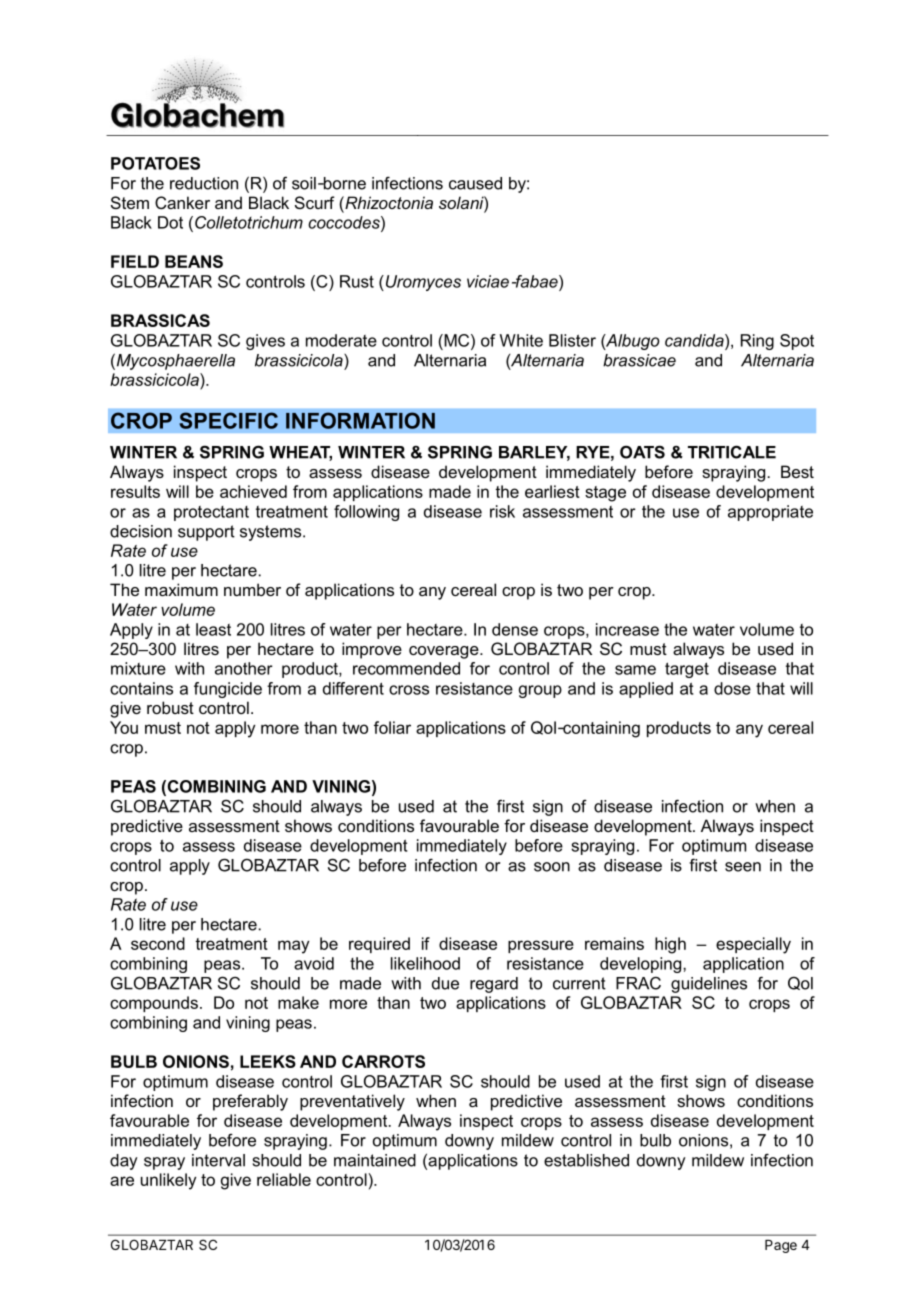  Describe the element at coordinates (732, 688) in the screenshot. I see `dose` at that location.
